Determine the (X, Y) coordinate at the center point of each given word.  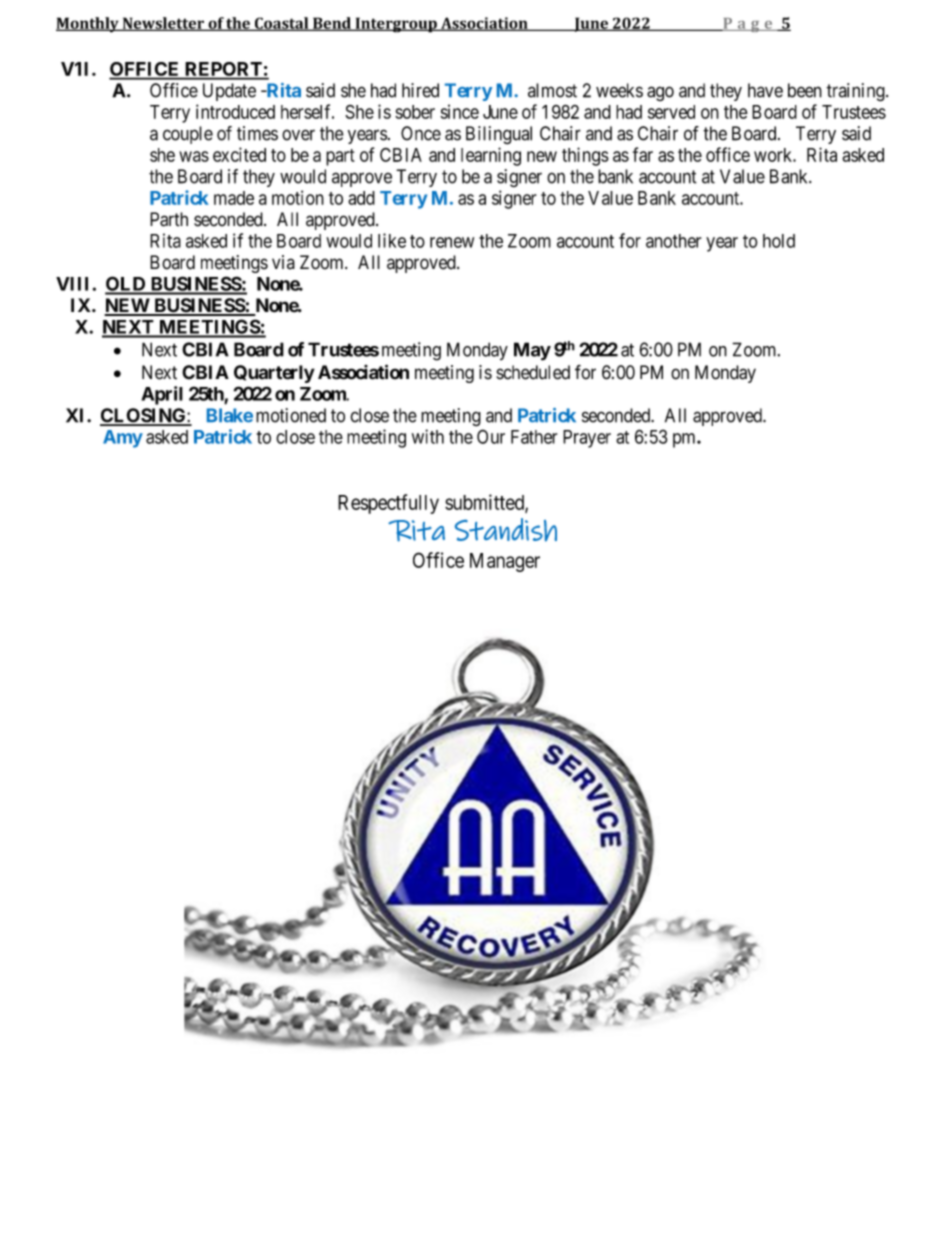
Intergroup (396, 25)
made (234, 198)
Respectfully (388, 504)
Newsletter (163, 24)
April (162, 395)
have (765, 90)
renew (452, 242)
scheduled (533, 372)
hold (779, 241)
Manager (505, 562)
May (532, 351)
